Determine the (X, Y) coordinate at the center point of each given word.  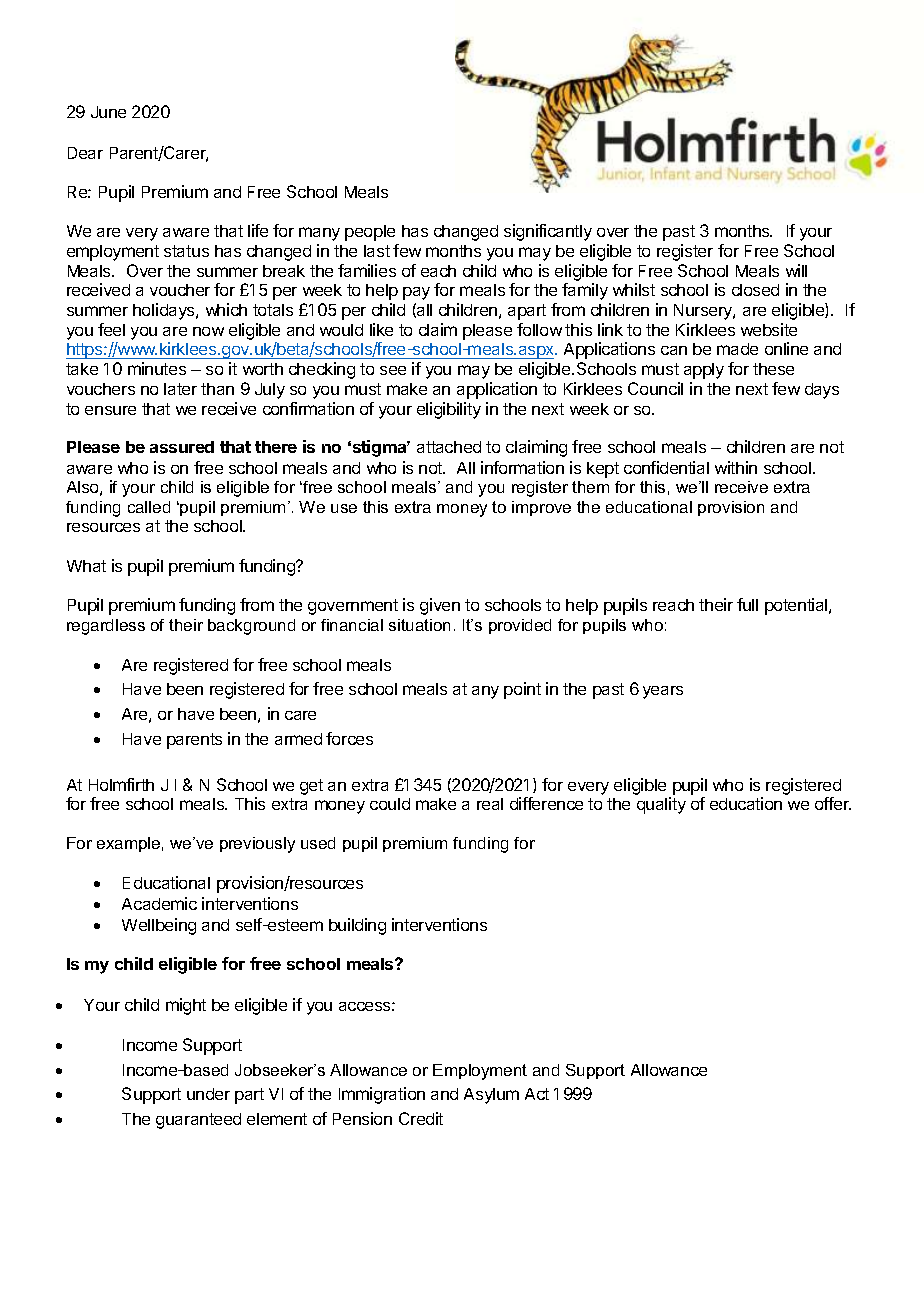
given (440, 606)
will (796, 270)
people (370, 233)
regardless (106, 627)
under (208, 1094)
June (108, 112)
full (747, 604)
